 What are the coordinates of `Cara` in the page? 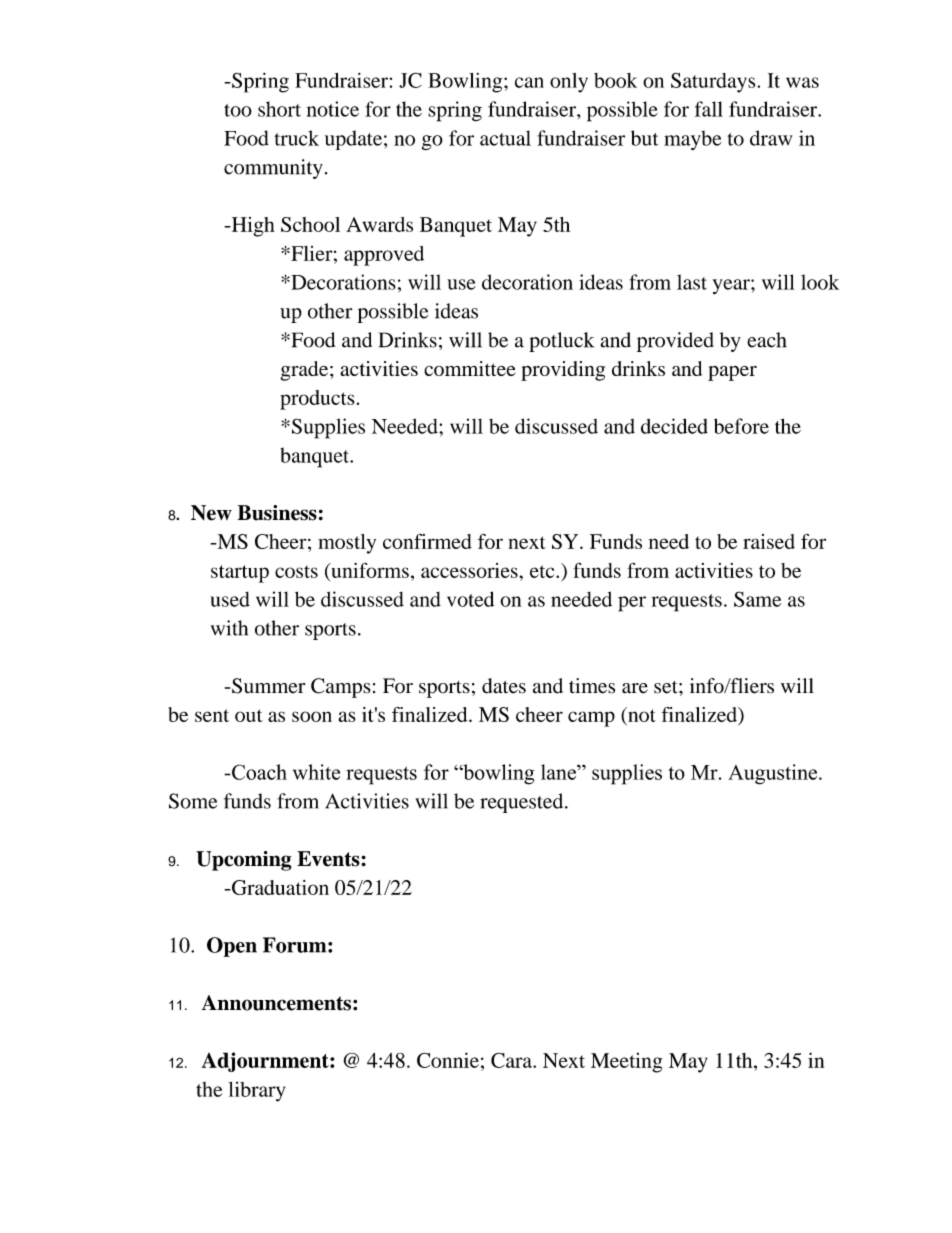 It's located at (512, 1060).
